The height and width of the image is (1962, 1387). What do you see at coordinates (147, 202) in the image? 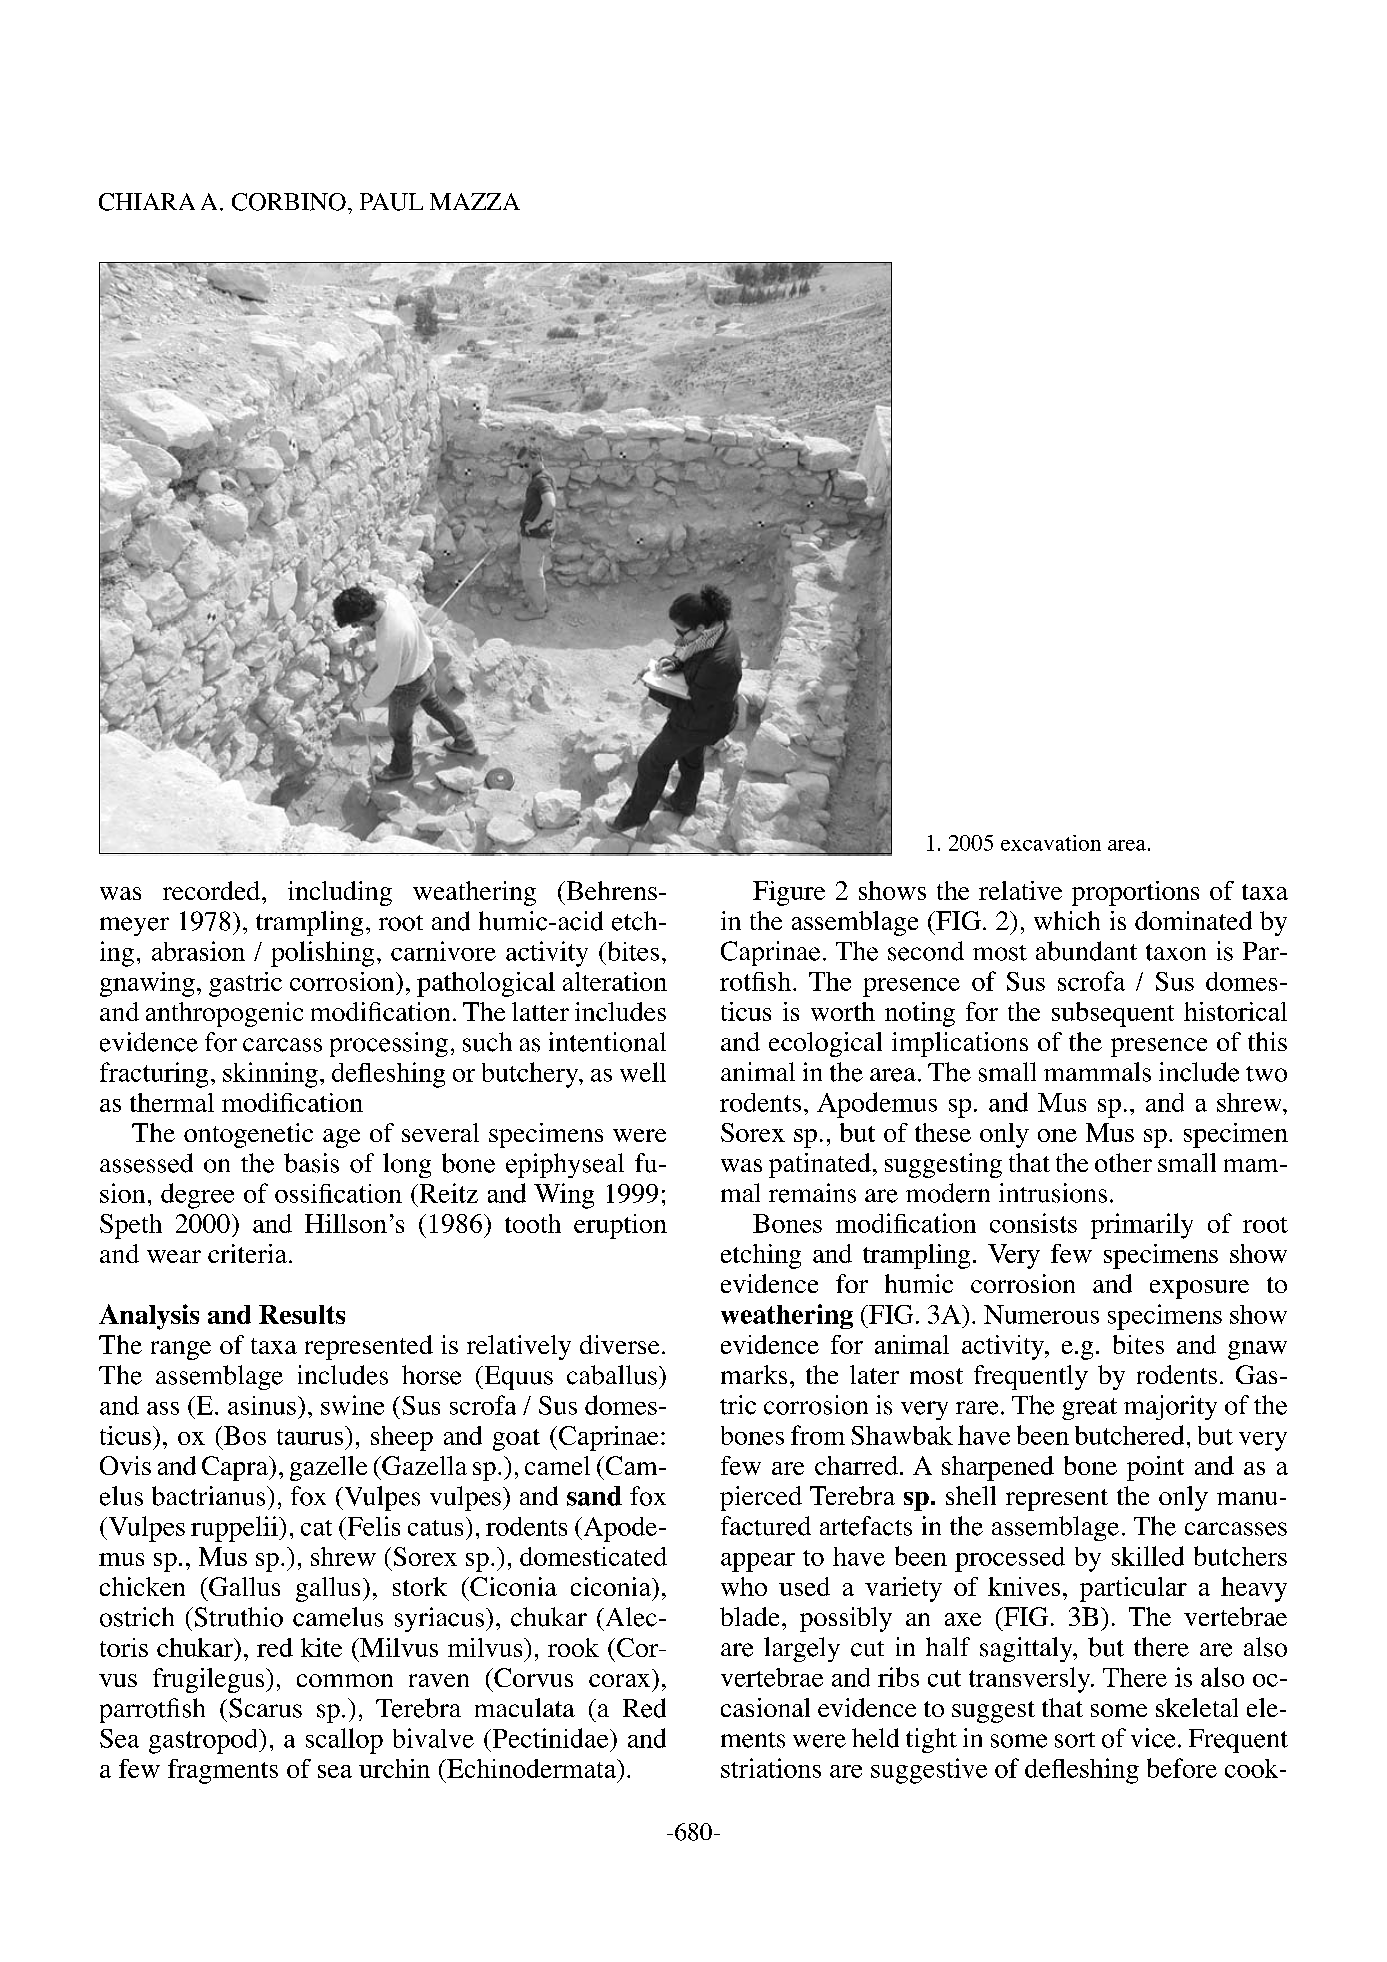
I see `Chiara` at bounding box center [147, 202].
